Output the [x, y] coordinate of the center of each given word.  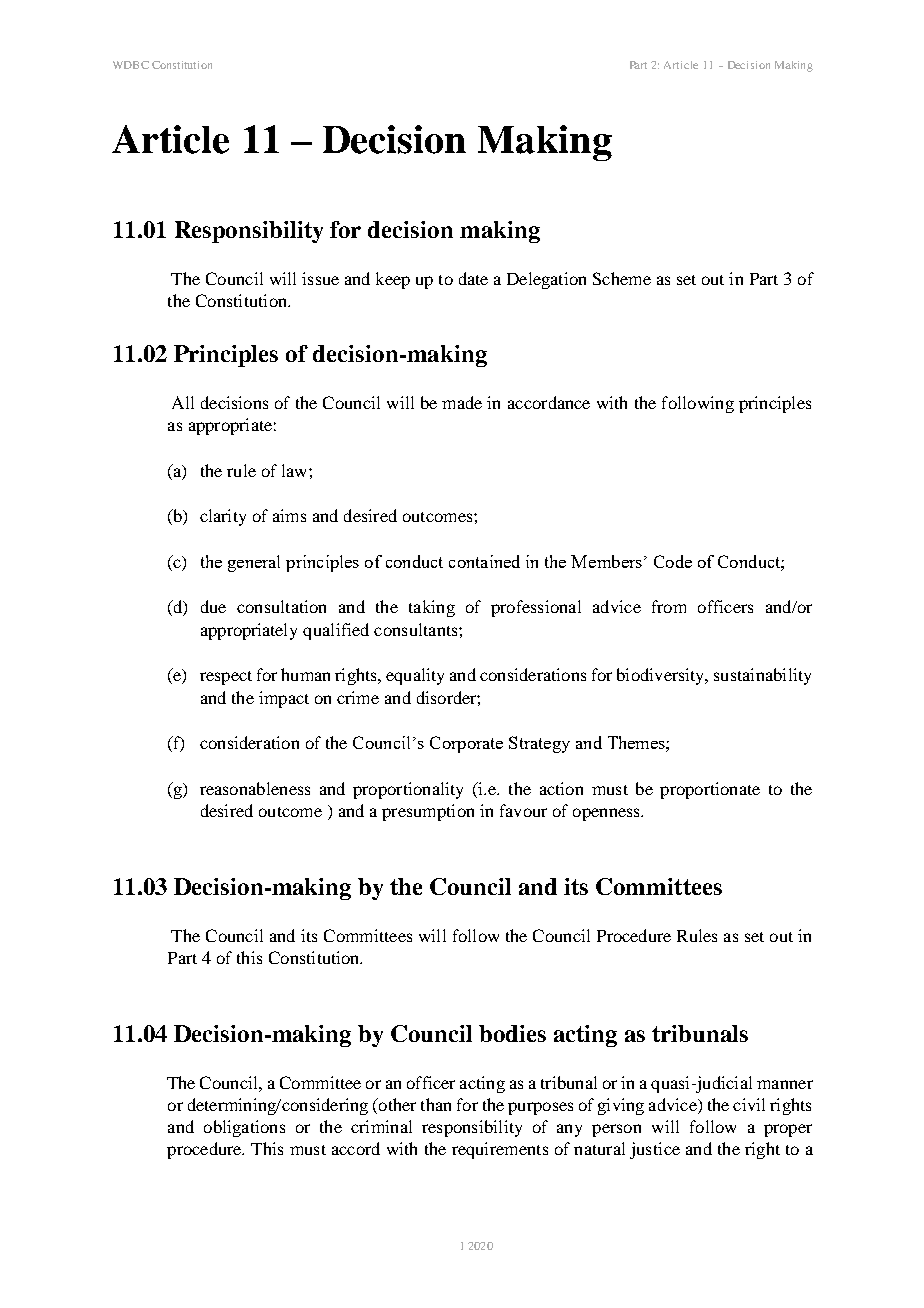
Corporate [466, 744]
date [473, 278]
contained [484, 561]
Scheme [622, 278]
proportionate [710, 790]
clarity [223, 517]
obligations [244, 1128]
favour [523, 810]
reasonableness [255, 788]
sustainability [762, 676]
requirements [500, 1150]
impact [284, 699]
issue [320, 278]
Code [673, 561]
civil [749, 1104]
